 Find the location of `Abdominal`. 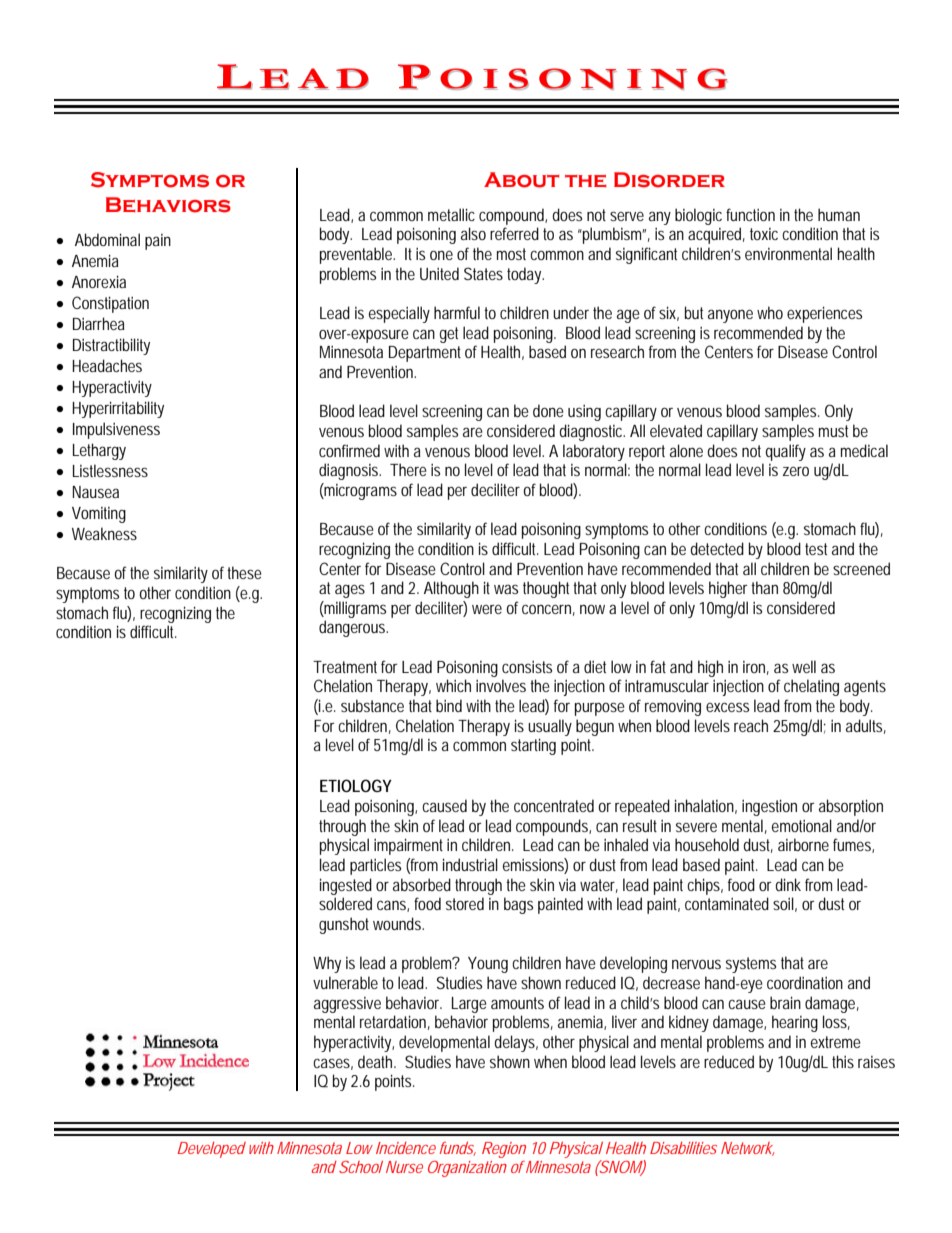

Abdominal is located at coordinates (107, 239).
